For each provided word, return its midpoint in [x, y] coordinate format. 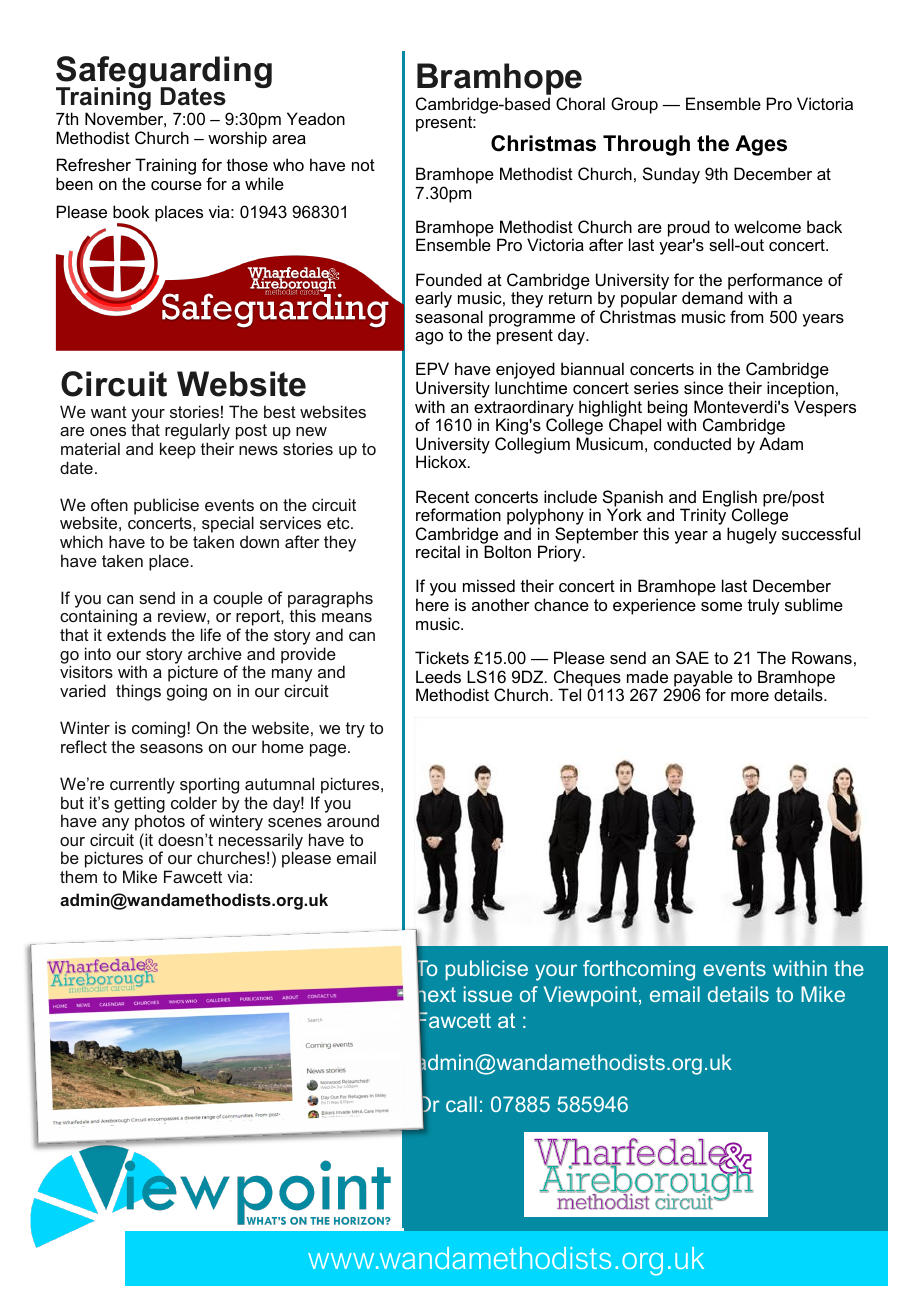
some [721, 606]
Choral [580, 103]
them [78, 876]
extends [136, 634]
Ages [761, 145]
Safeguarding [164, 73]
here [432, 604]
